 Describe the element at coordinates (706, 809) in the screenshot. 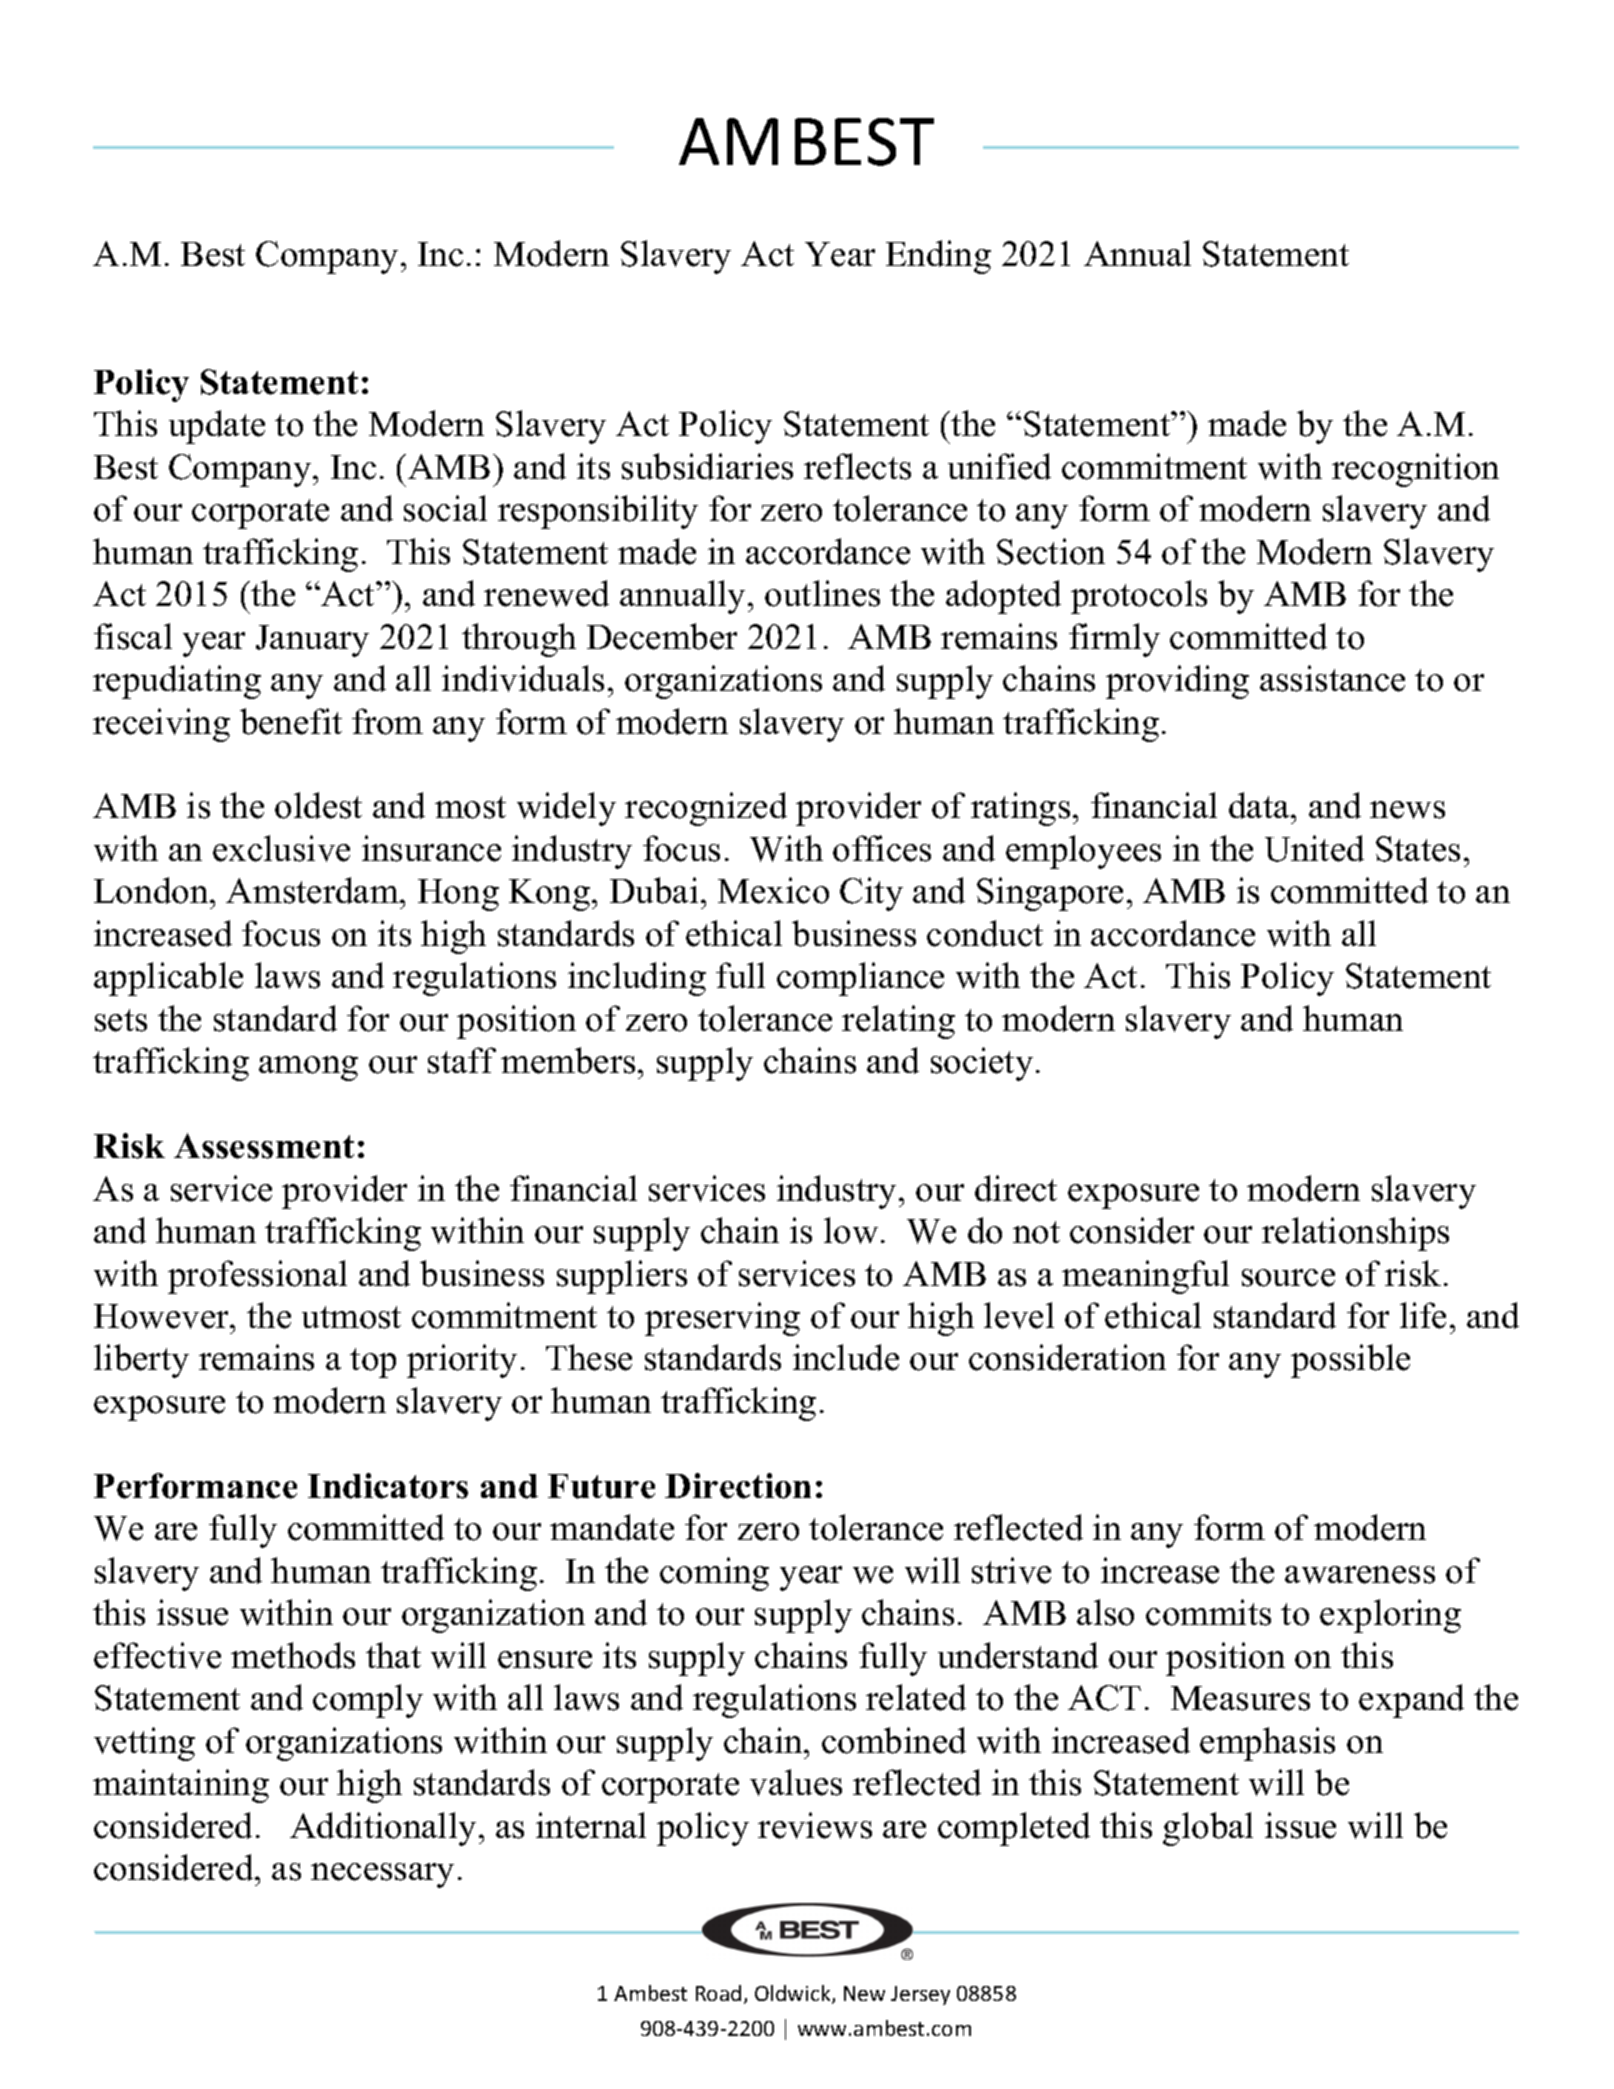

I see `recognized` at that location.
